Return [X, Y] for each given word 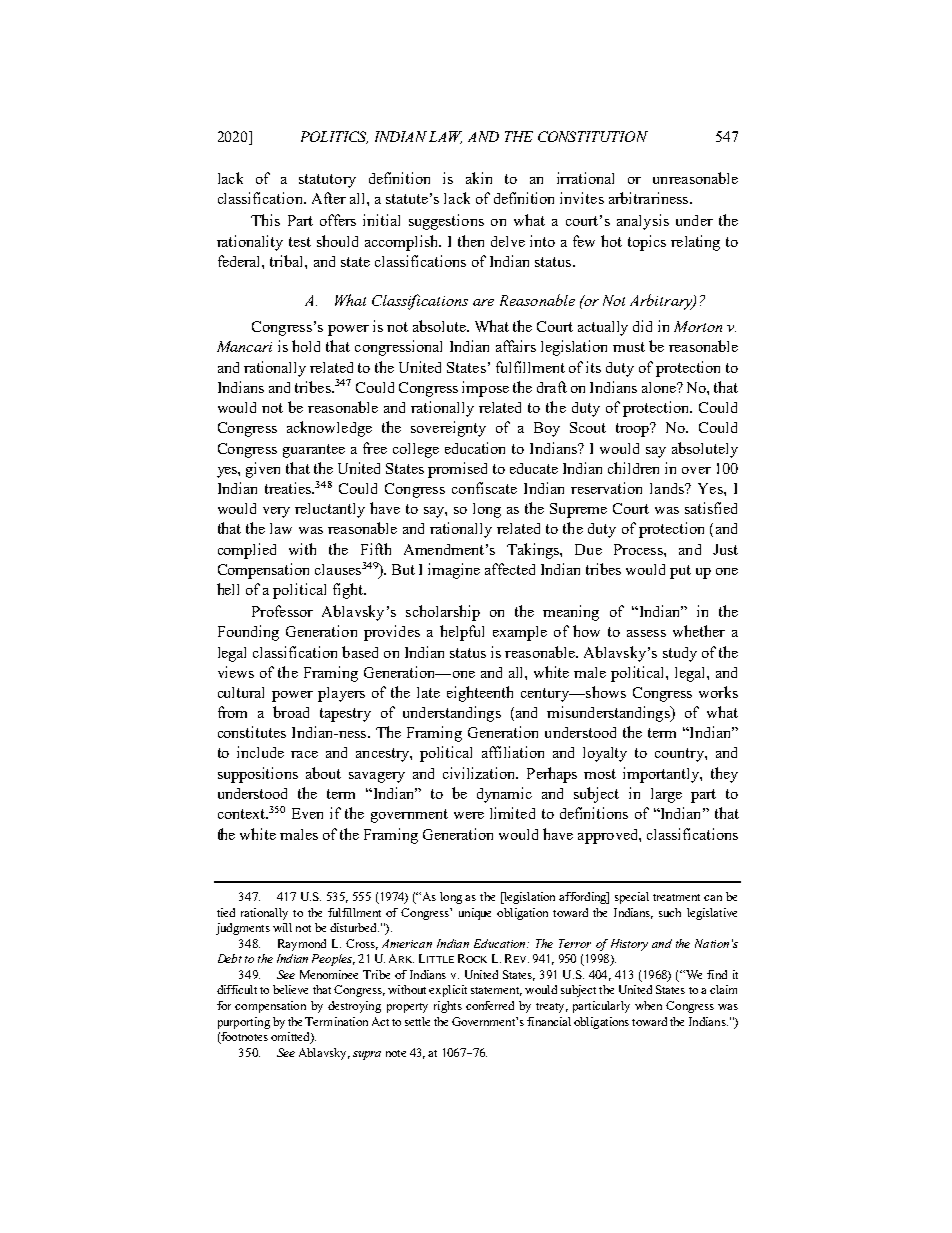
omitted [291, 1038]
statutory [327, 181]
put [680, 572]
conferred [490, 1005]
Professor [282, 611]
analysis [643, 222]
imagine [454, 571]
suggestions [446, 222]
